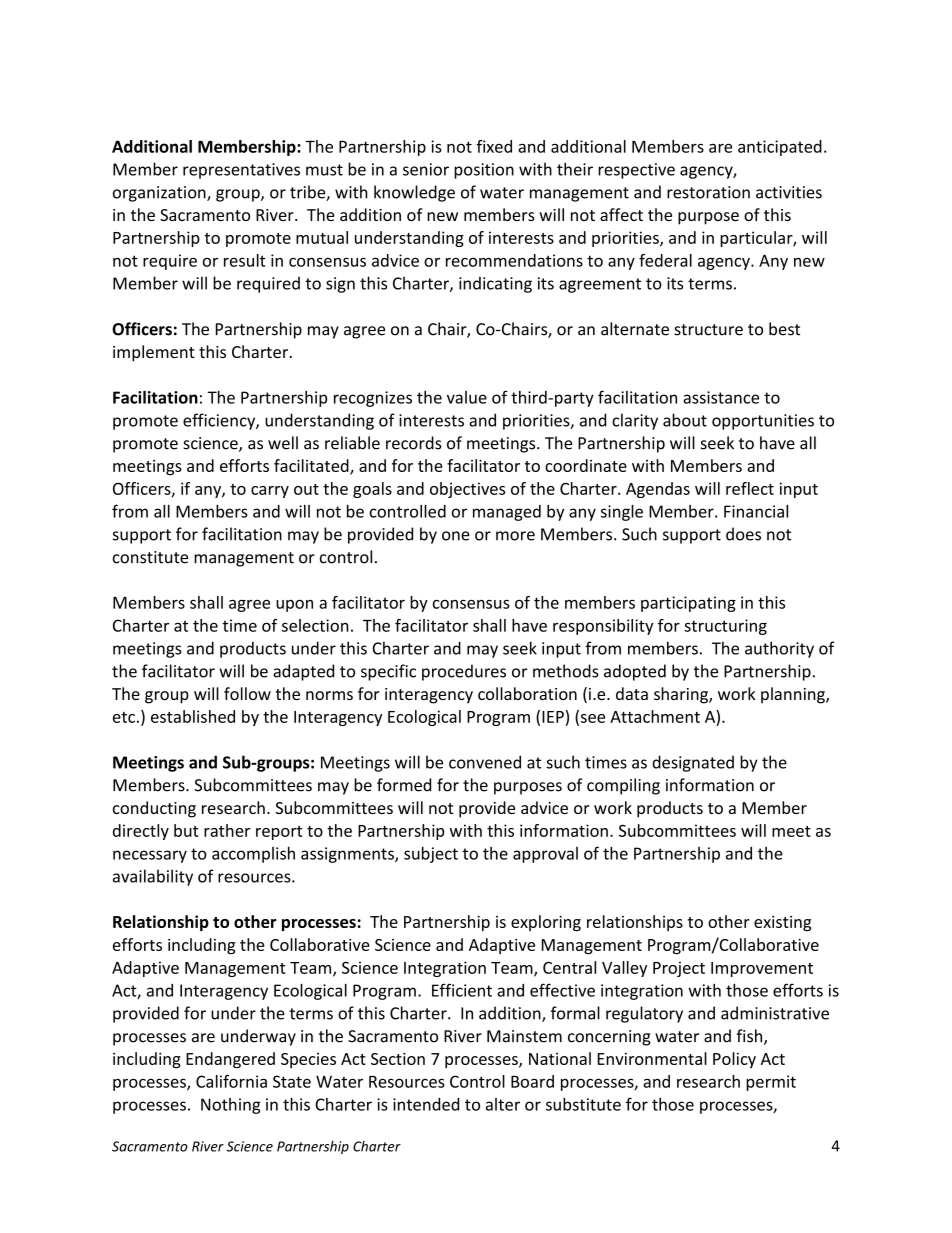  I want to click on structuring, so click(725, 627).
